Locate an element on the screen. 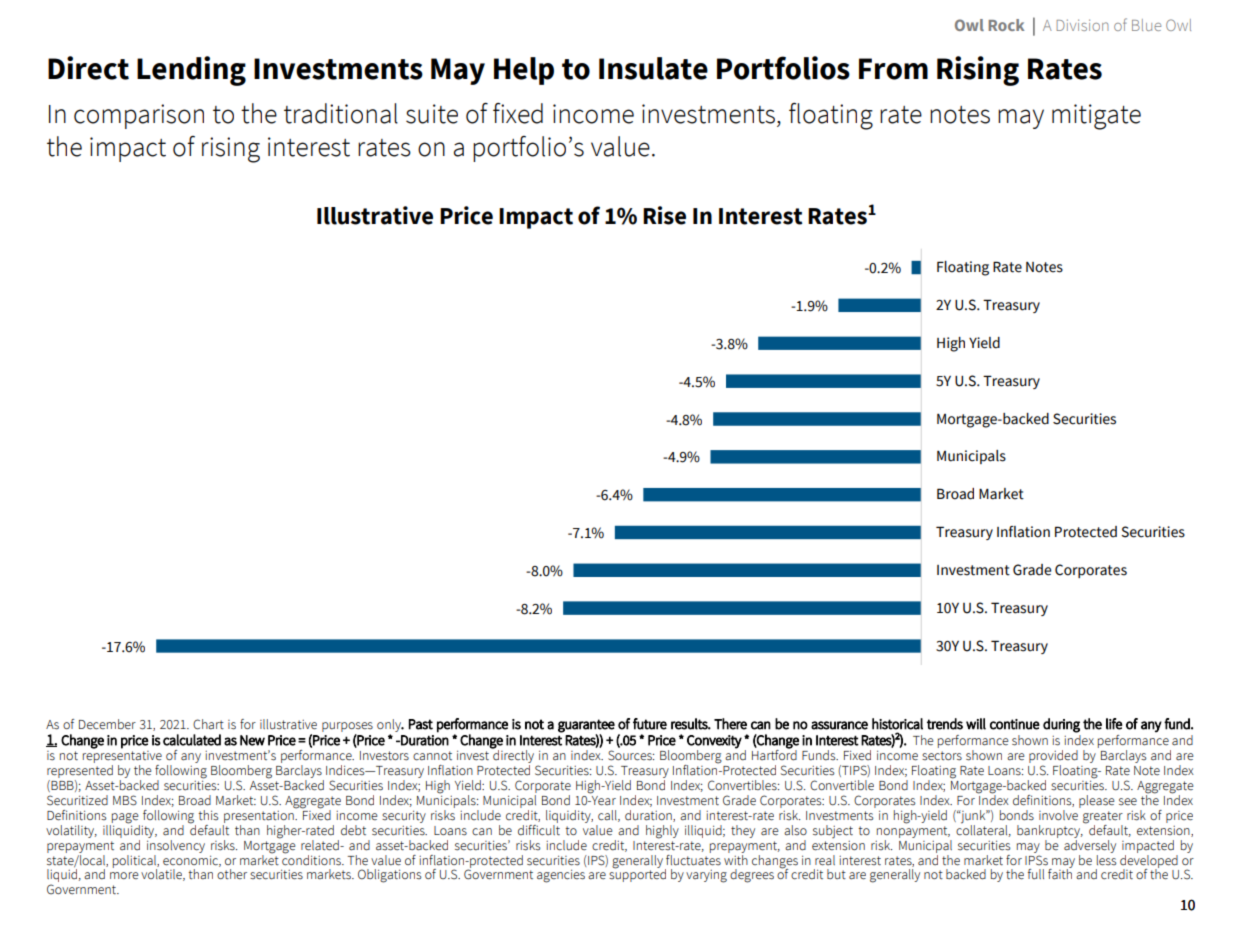  Chart is located at coordinates (208, 724).
